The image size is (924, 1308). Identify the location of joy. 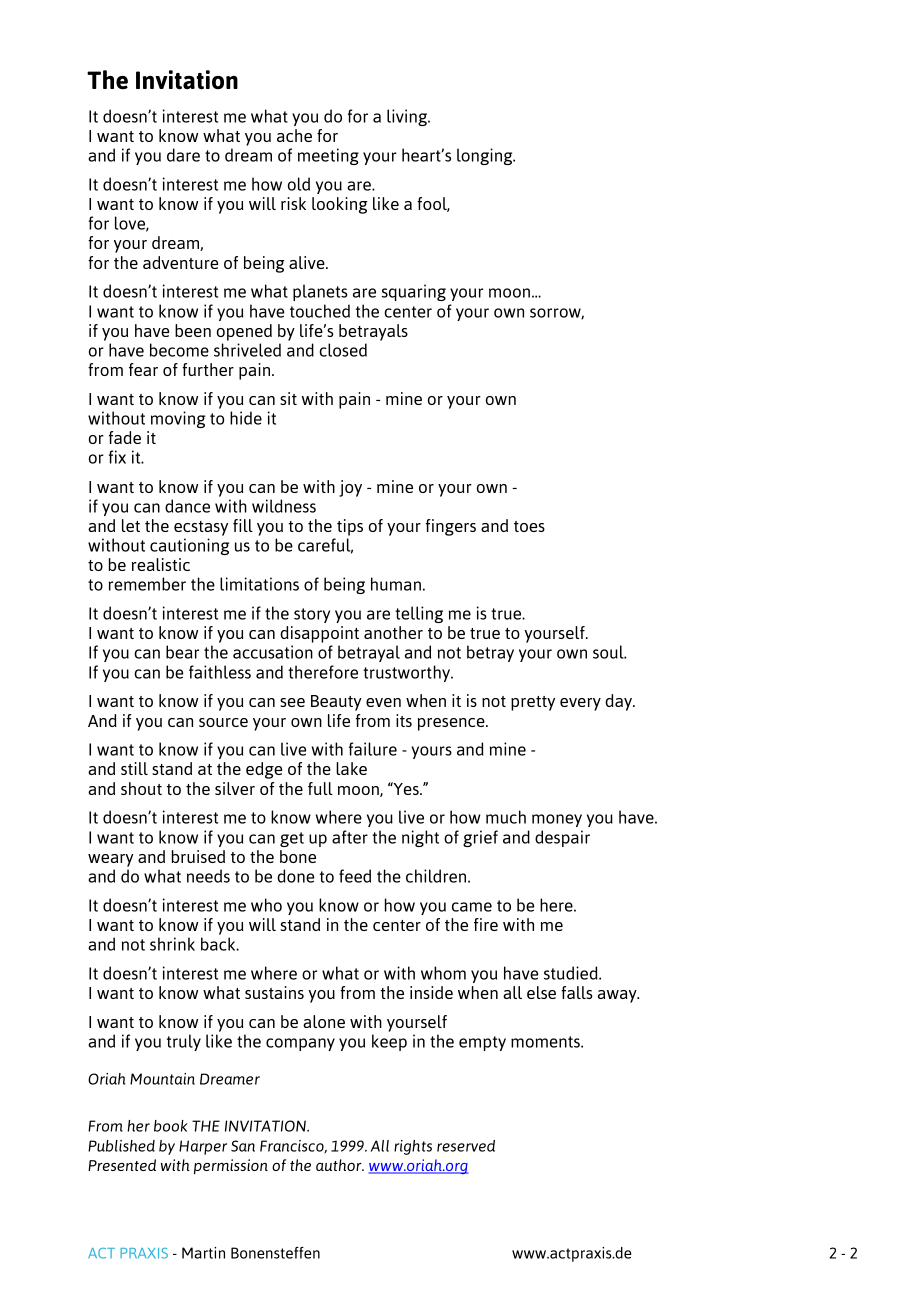
(350, 488).
